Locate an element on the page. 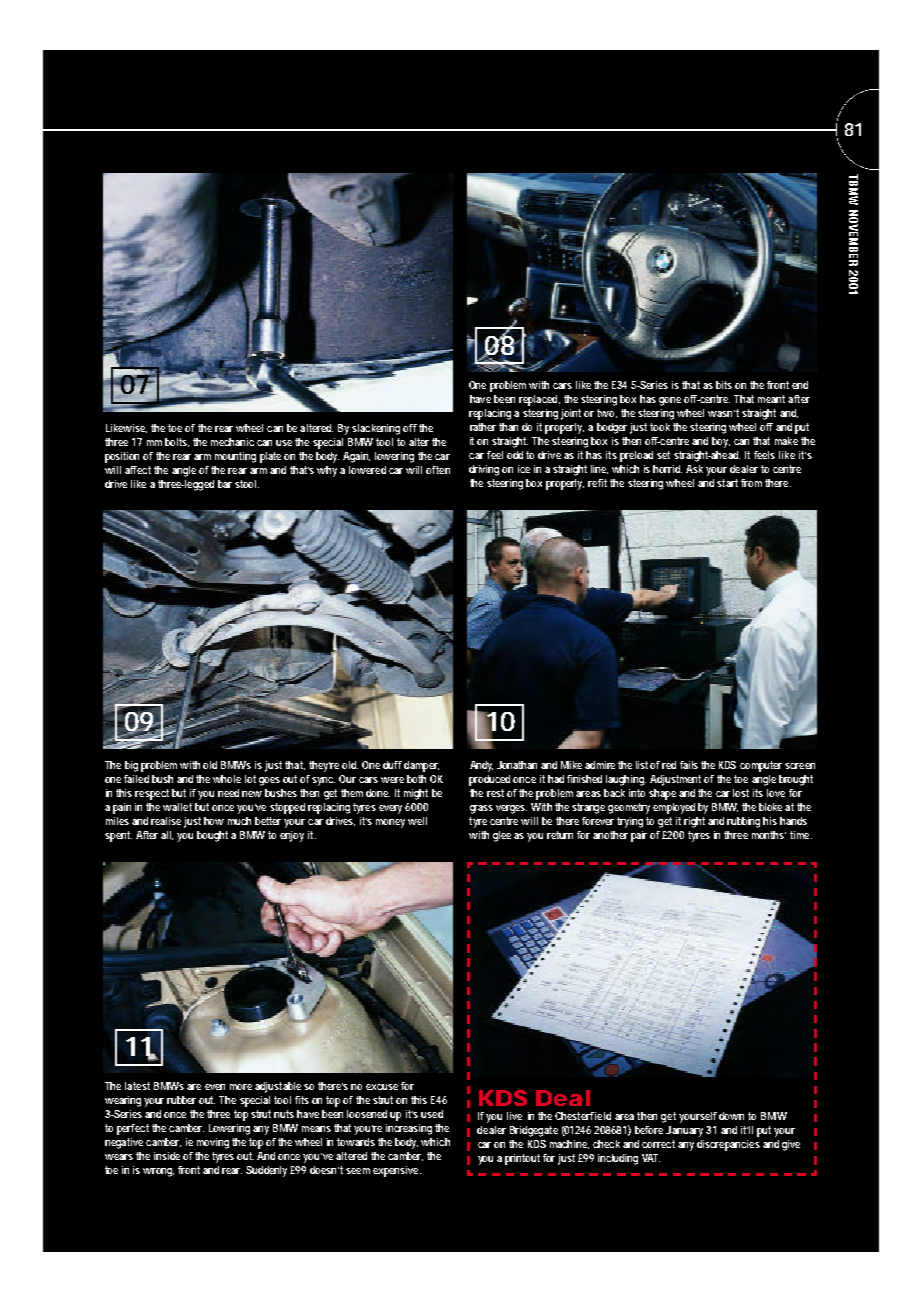  driving is located at coordinates (484, 470).
